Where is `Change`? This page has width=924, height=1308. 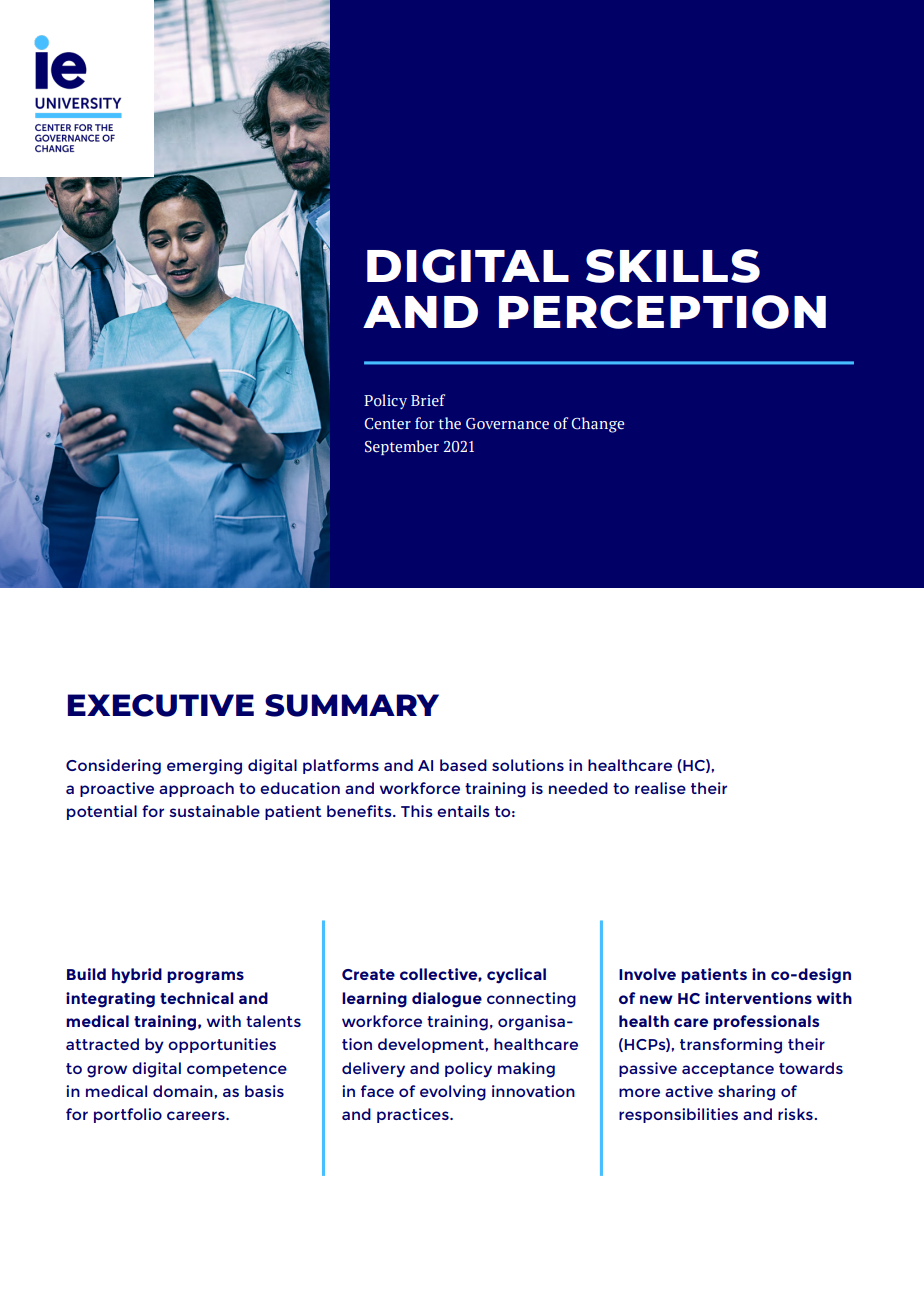 Change is located at coordinates (598, 425).
